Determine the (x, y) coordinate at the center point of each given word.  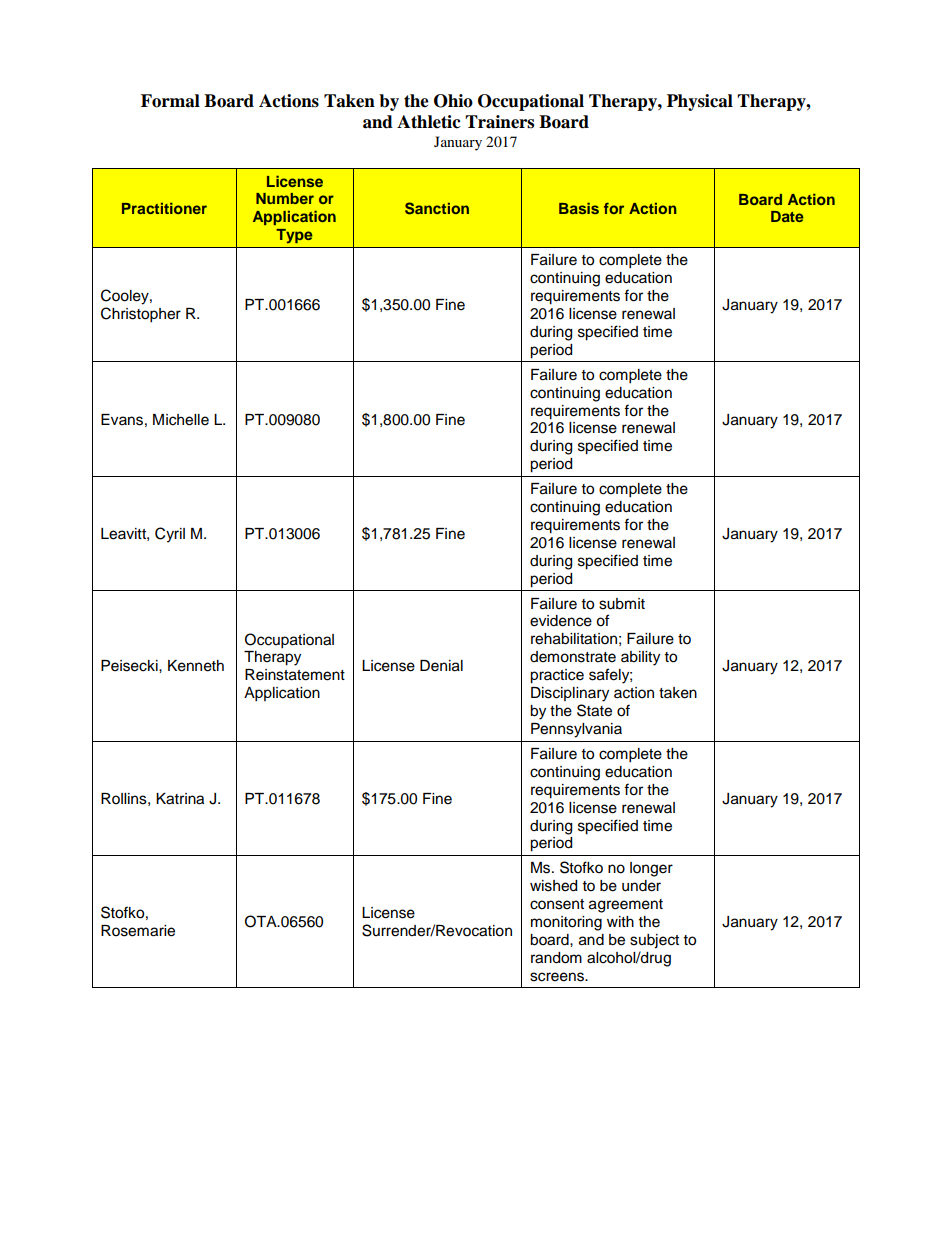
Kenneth (196, 666)
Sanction (437, 208)
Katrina (180, 799)
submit (622, 604)
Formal (170, 101)
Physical (700, 102)
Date (787, 216)
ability (640, 658)
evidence (561, 621)
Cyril (170, 535)
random (556, 958)
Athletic (429, 122)
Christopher (141, 315)
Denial (441, 666)
